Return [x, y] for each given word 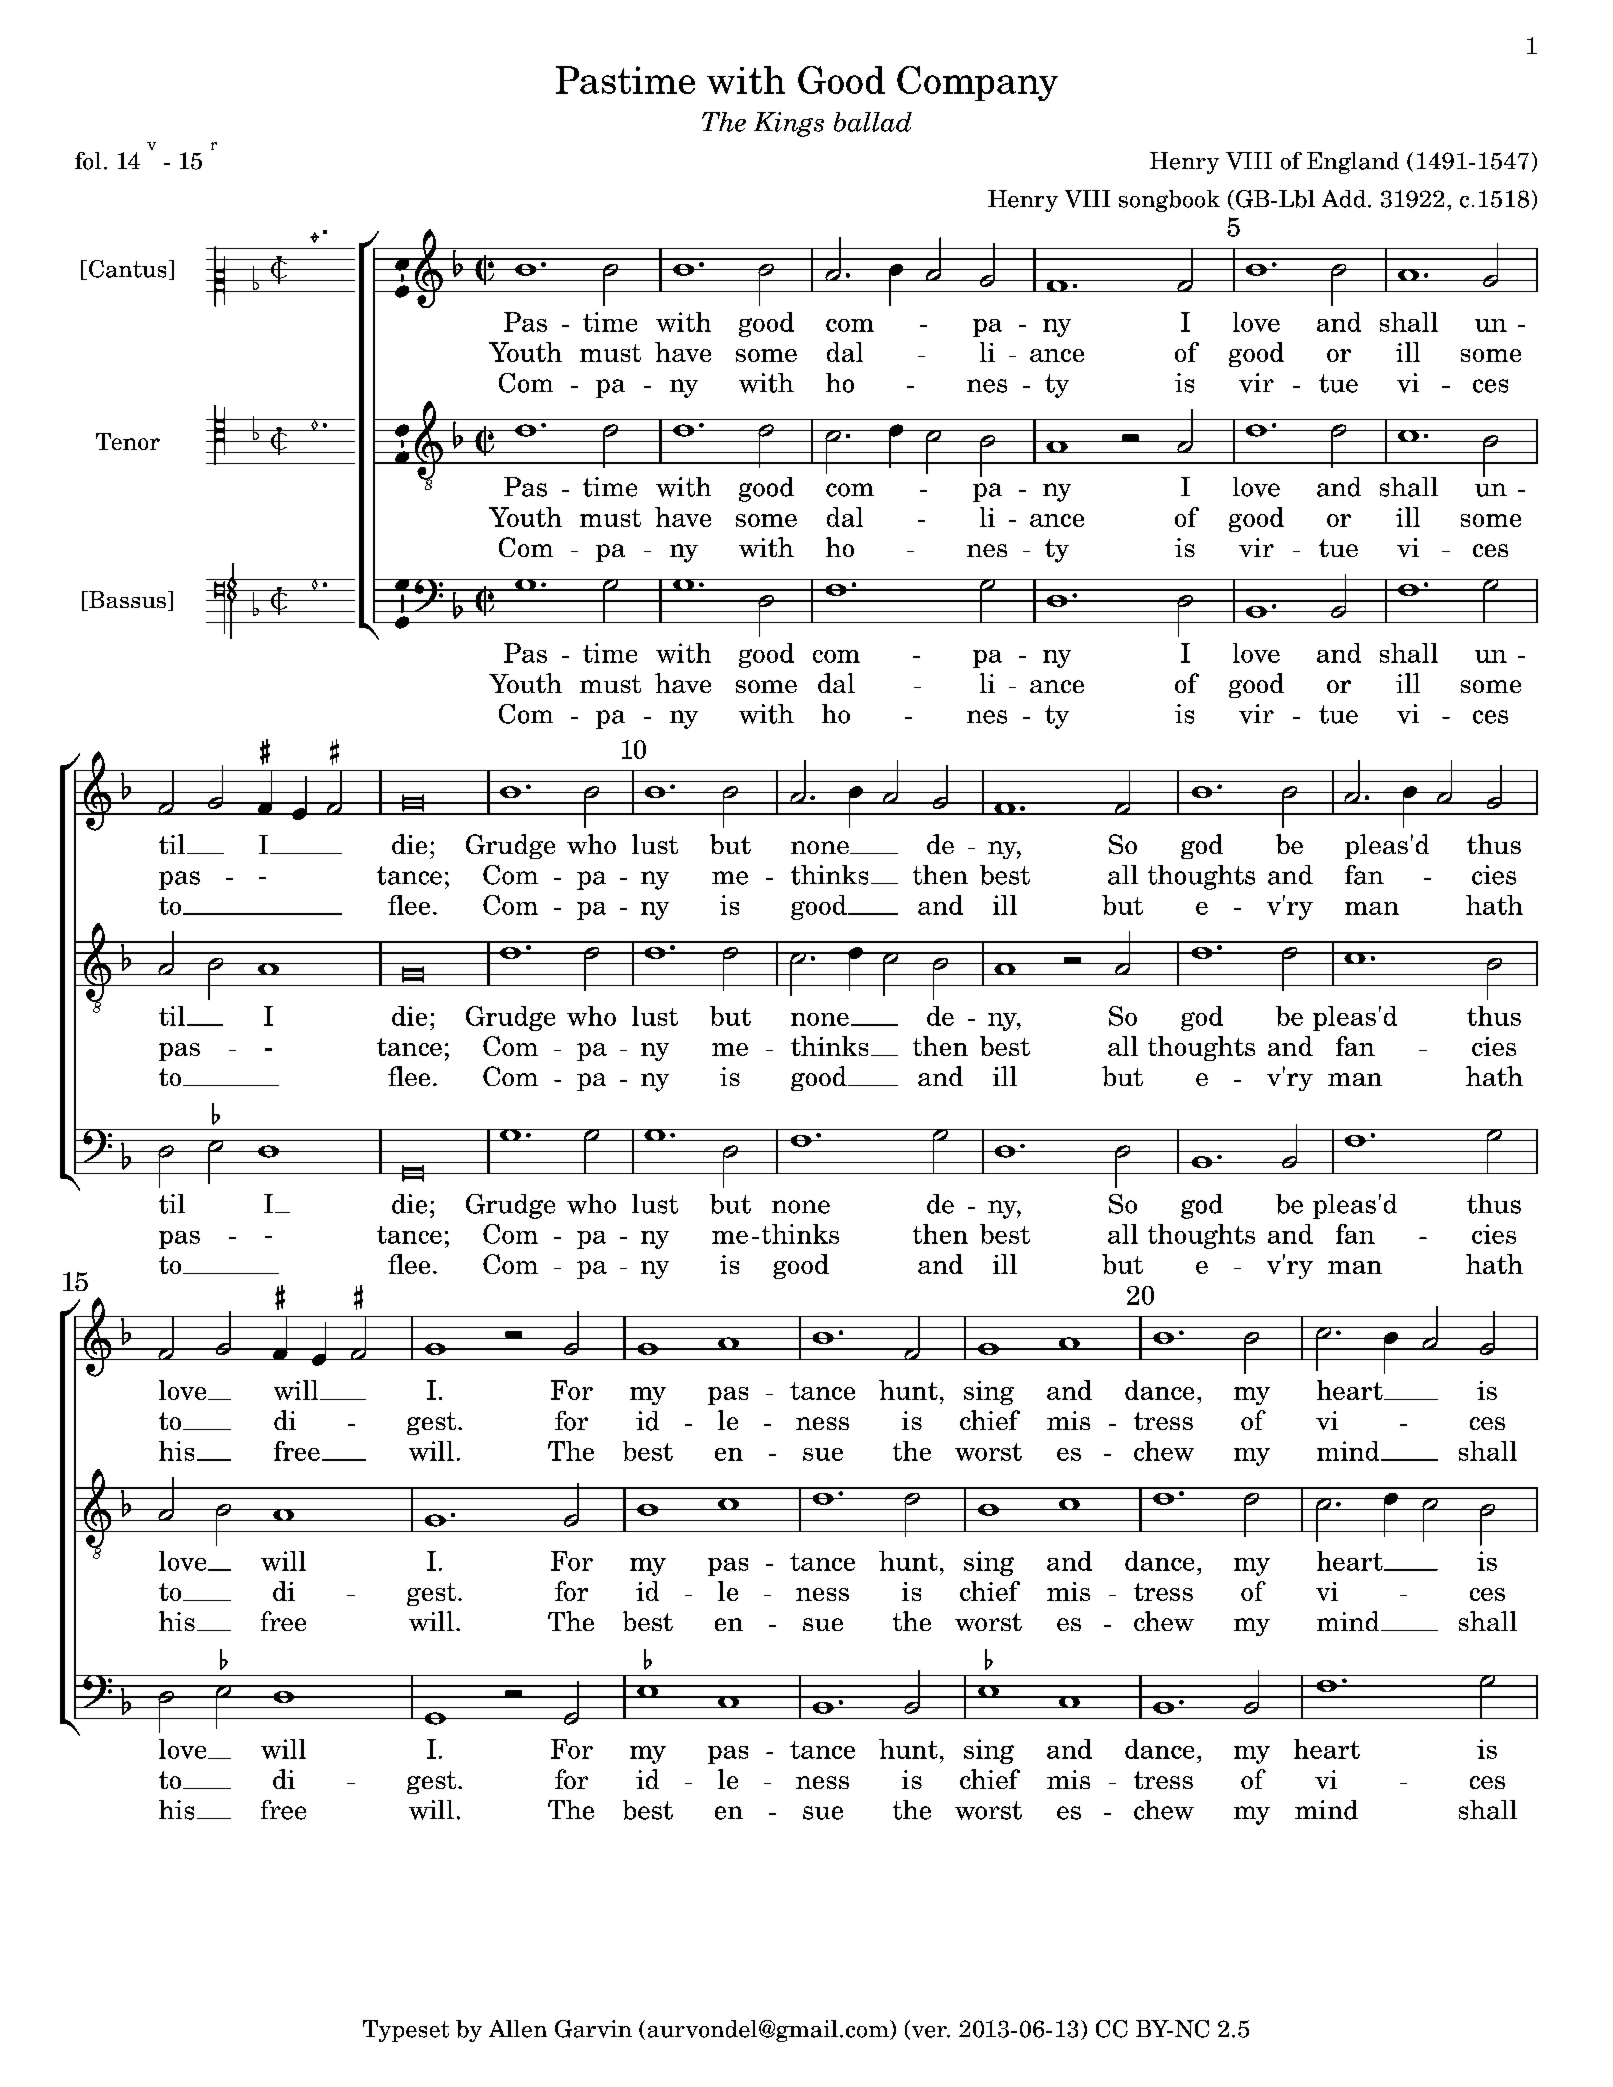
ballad [873, 122]
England [1353, 163]
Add [1344, 199]
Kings [789, 124]
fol [88, 161]
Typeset [406, 2031]
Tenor [128, 441]
